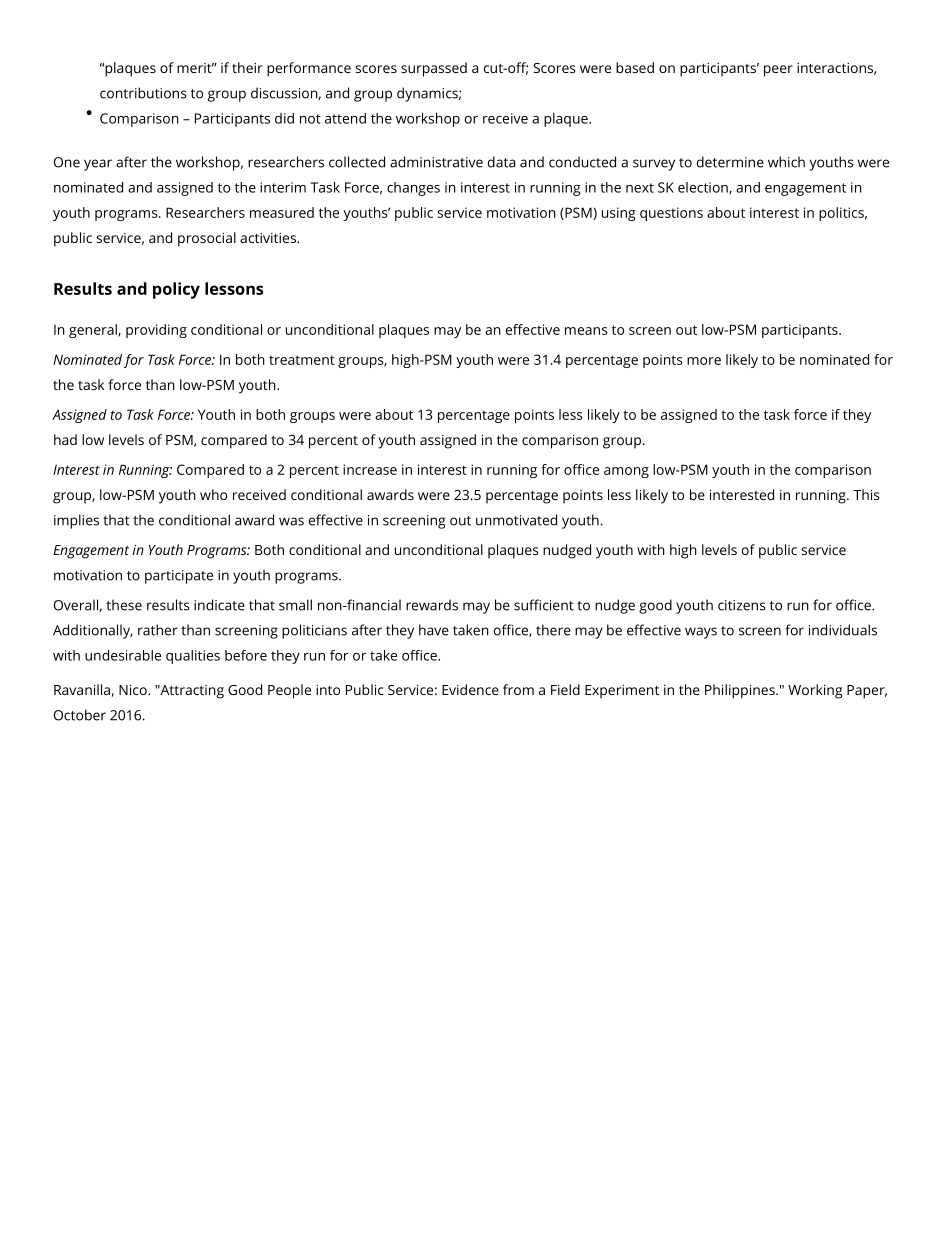 This document has height=1233, width=952. Describe the element at coordinates (704, 361) in the document. I see `more` at that location.
